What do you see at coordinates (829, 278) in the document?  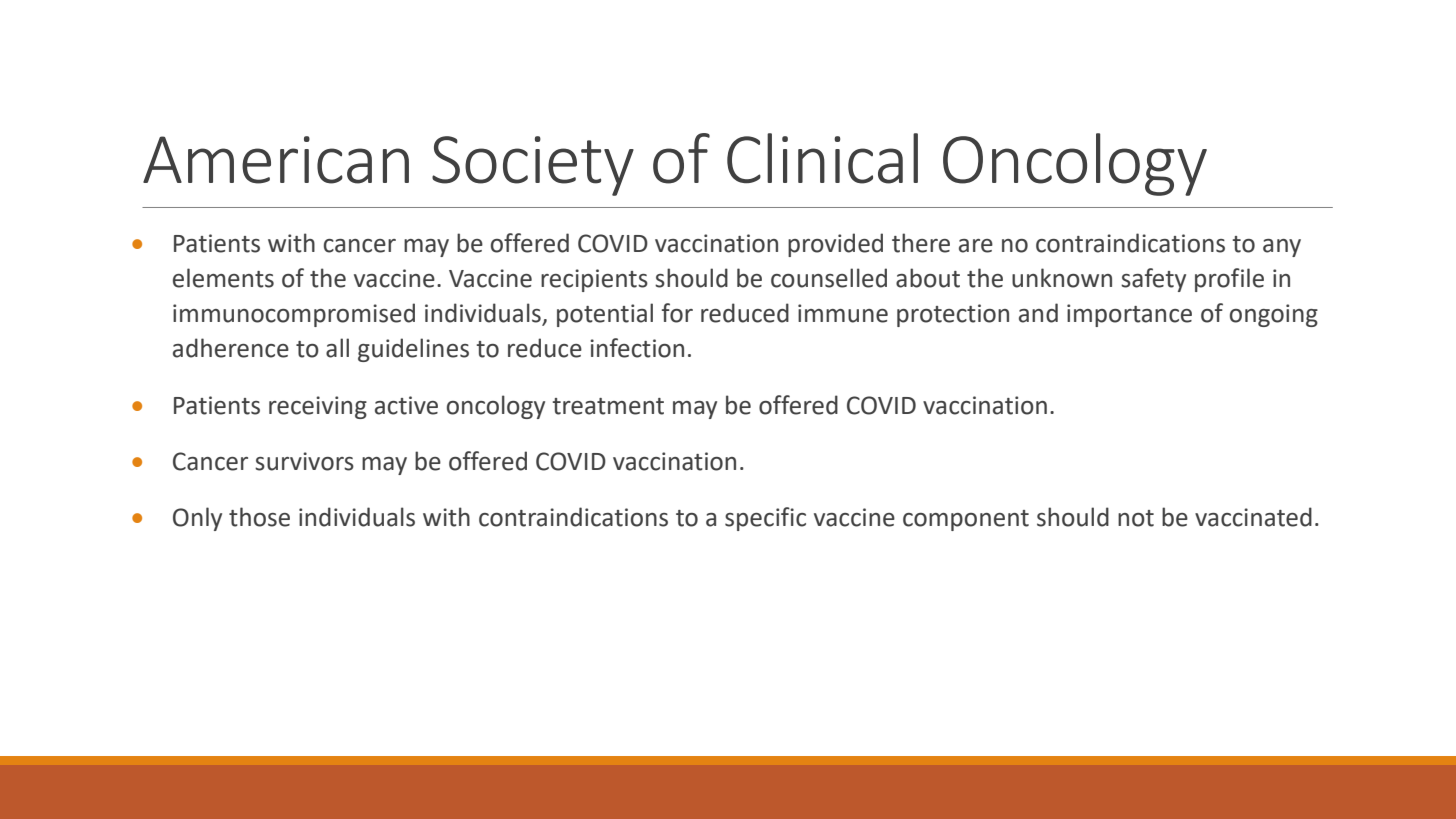 I see `counselled` at bounding box center [829, 278].
